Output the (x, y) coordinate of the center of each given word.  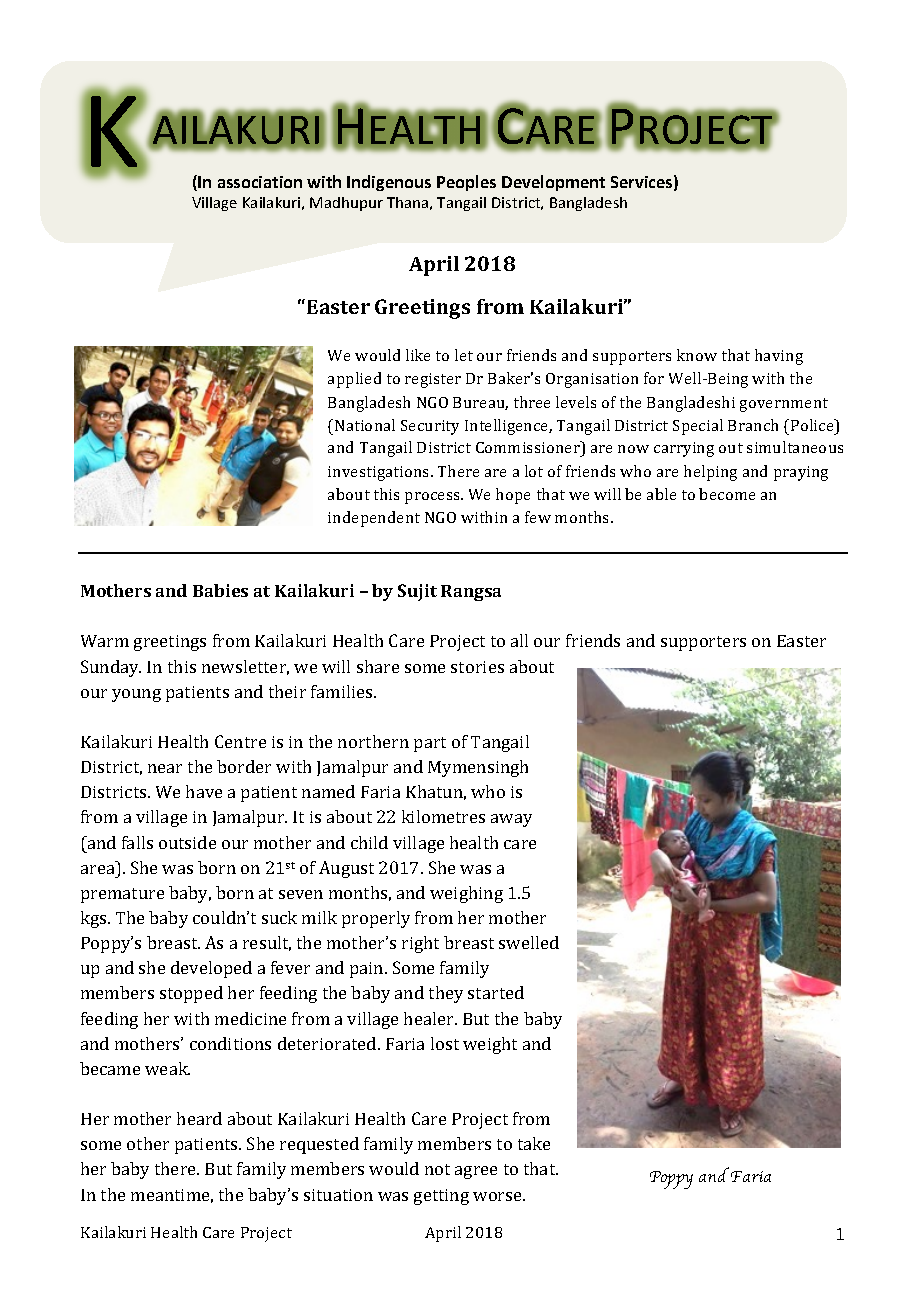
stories (477, 667)
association (260, 182)
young (136, 695)
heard (199, 1118)
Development (553, 183)
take (534, 1143)
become (727, 494)
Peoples (466, 183)
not (437, 1169)
